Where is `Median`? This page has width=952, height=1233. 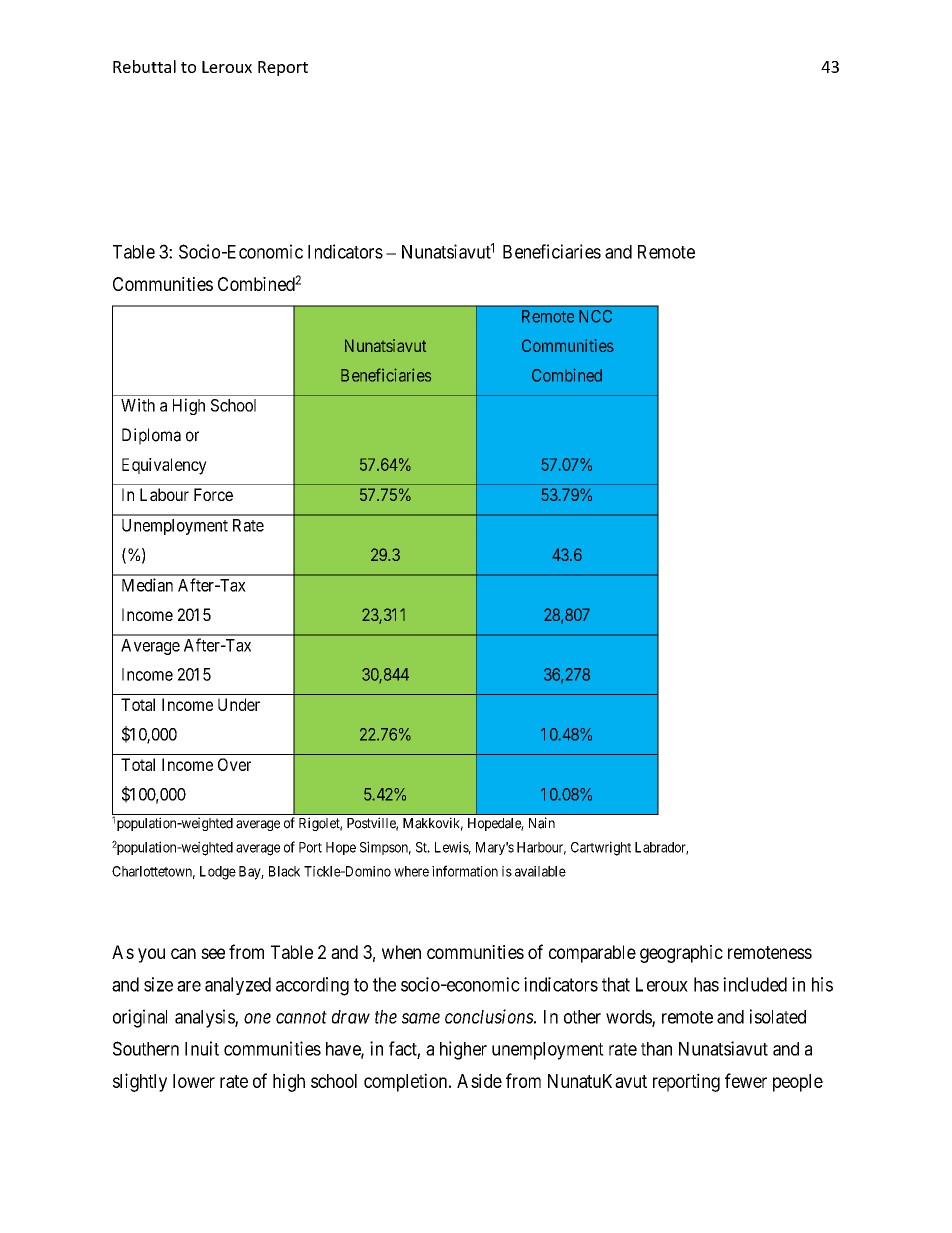 Median is located at coordinates (147, 585).
